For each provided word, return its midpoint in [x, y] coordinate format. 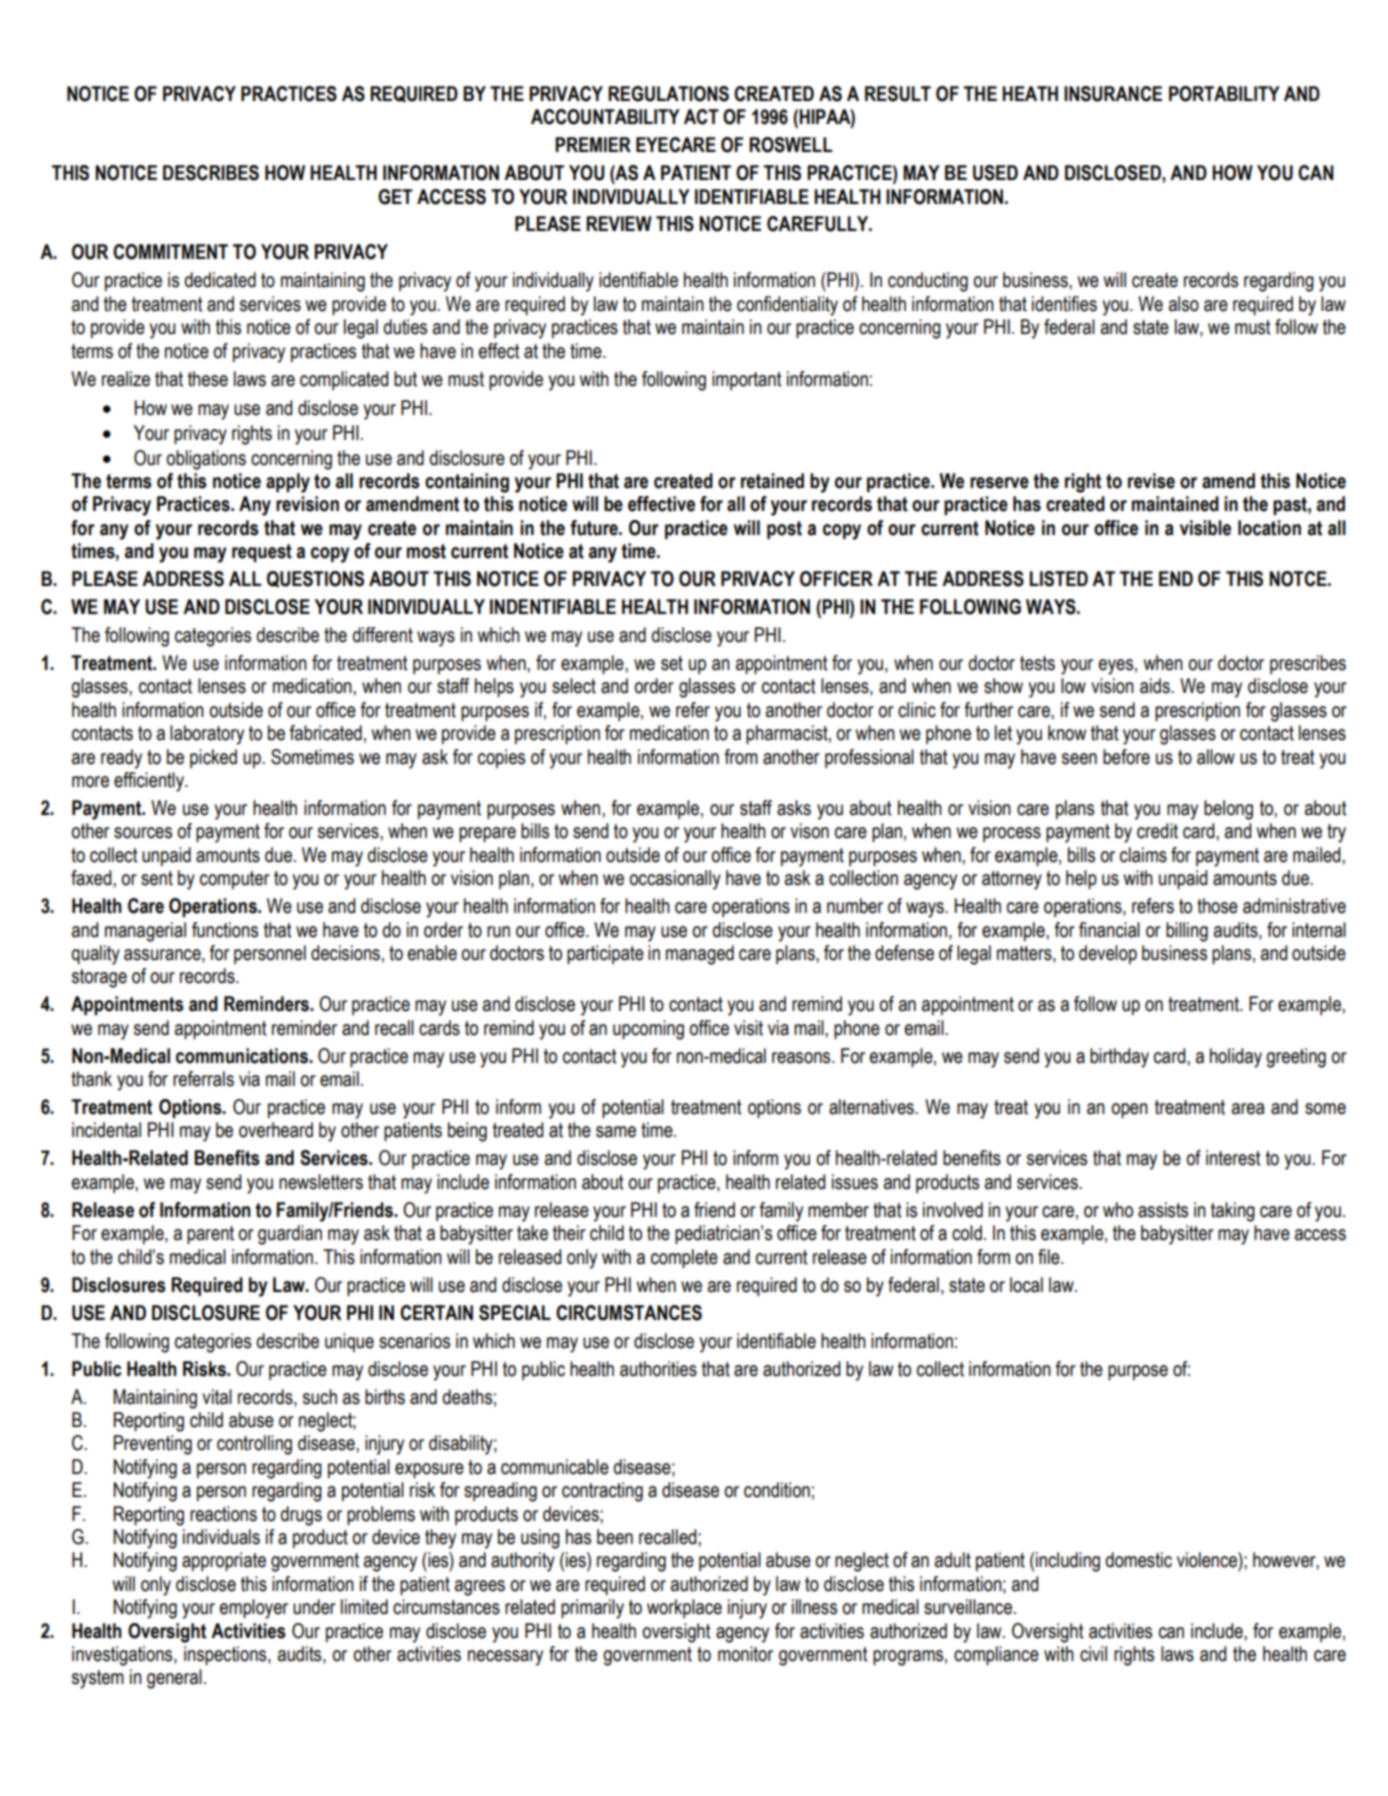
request [262, 553]
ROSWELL [790, 145]
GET [395, 197]
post [784, 530]
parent [210, 1235]
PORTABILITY [1224, 94]
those [1217, 906]
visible [1205, 528]
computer [235, 880]
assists [1163, 1210]
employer [254, 1609]
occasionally [675, 880]
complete [684, 1258]
